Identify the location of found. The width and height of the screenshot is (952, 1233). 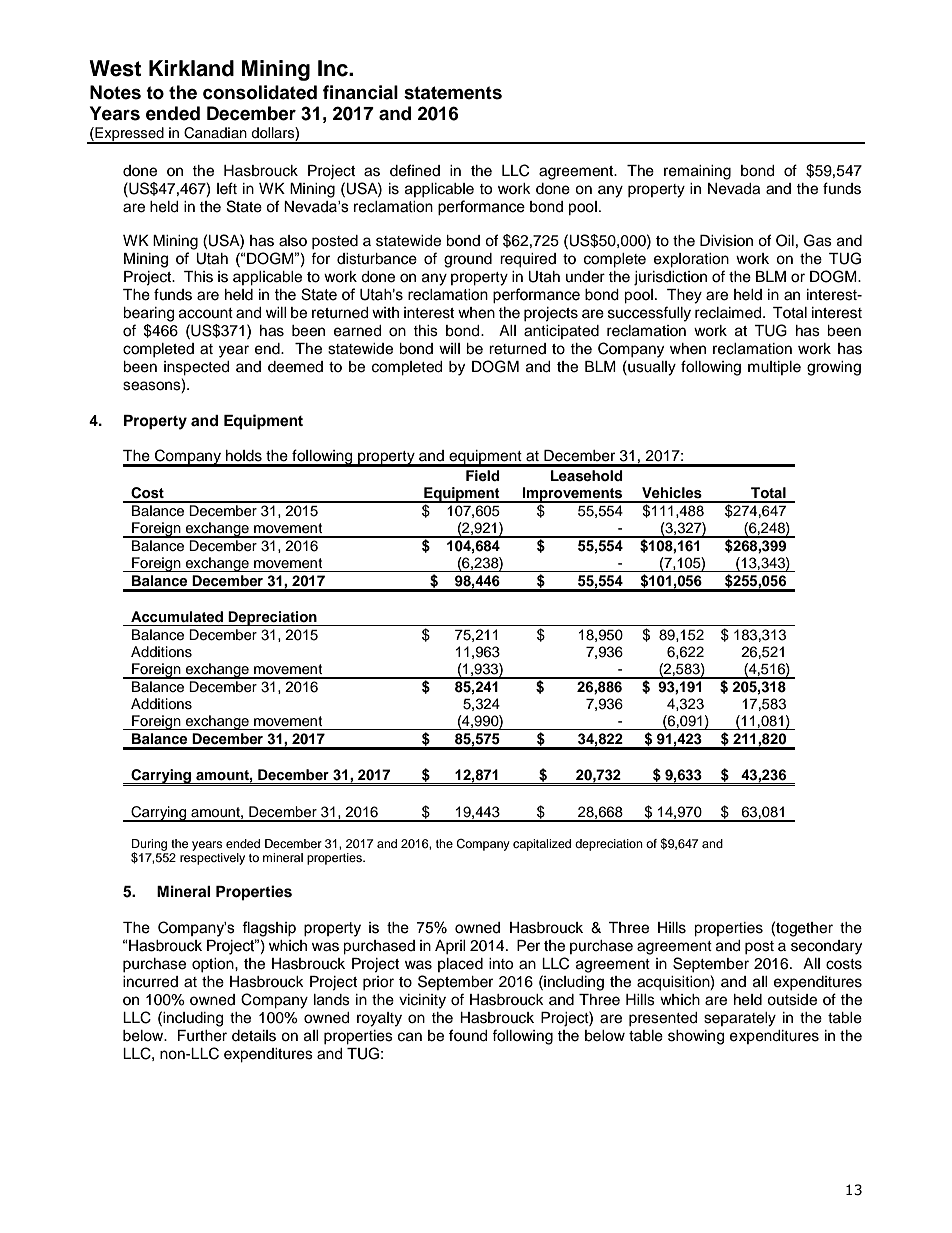
(468, 1035).
